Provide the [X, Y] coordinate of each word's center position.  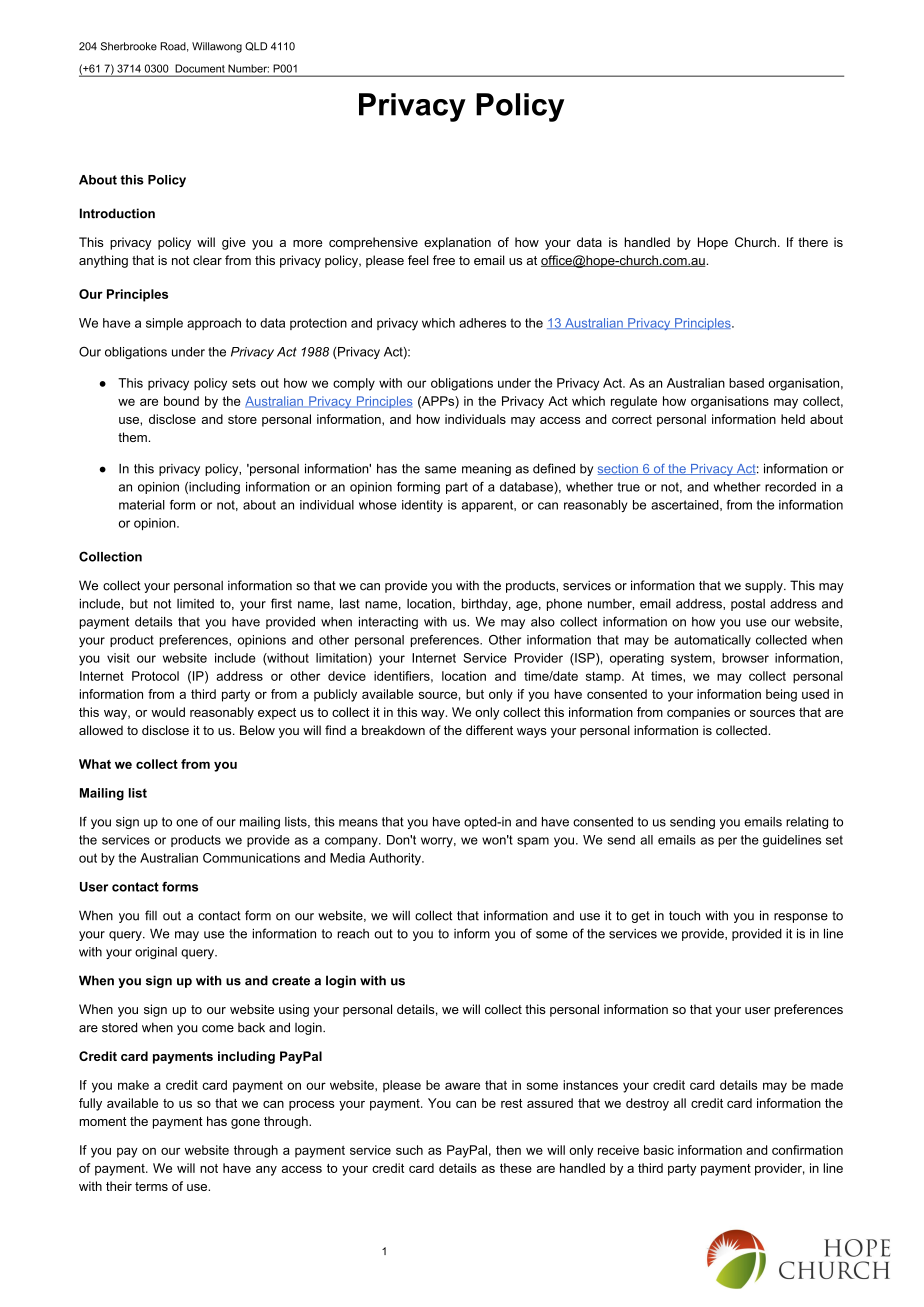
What [95, 764]
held [793, 419]
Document [200, 68]
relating [807, 823]
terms [151, 1186]
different [489, 730]
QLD [256, 46]
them [132, 437]
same [440, 470]
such [409, 1150]
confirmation [807, 1150]
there [813, 242]
